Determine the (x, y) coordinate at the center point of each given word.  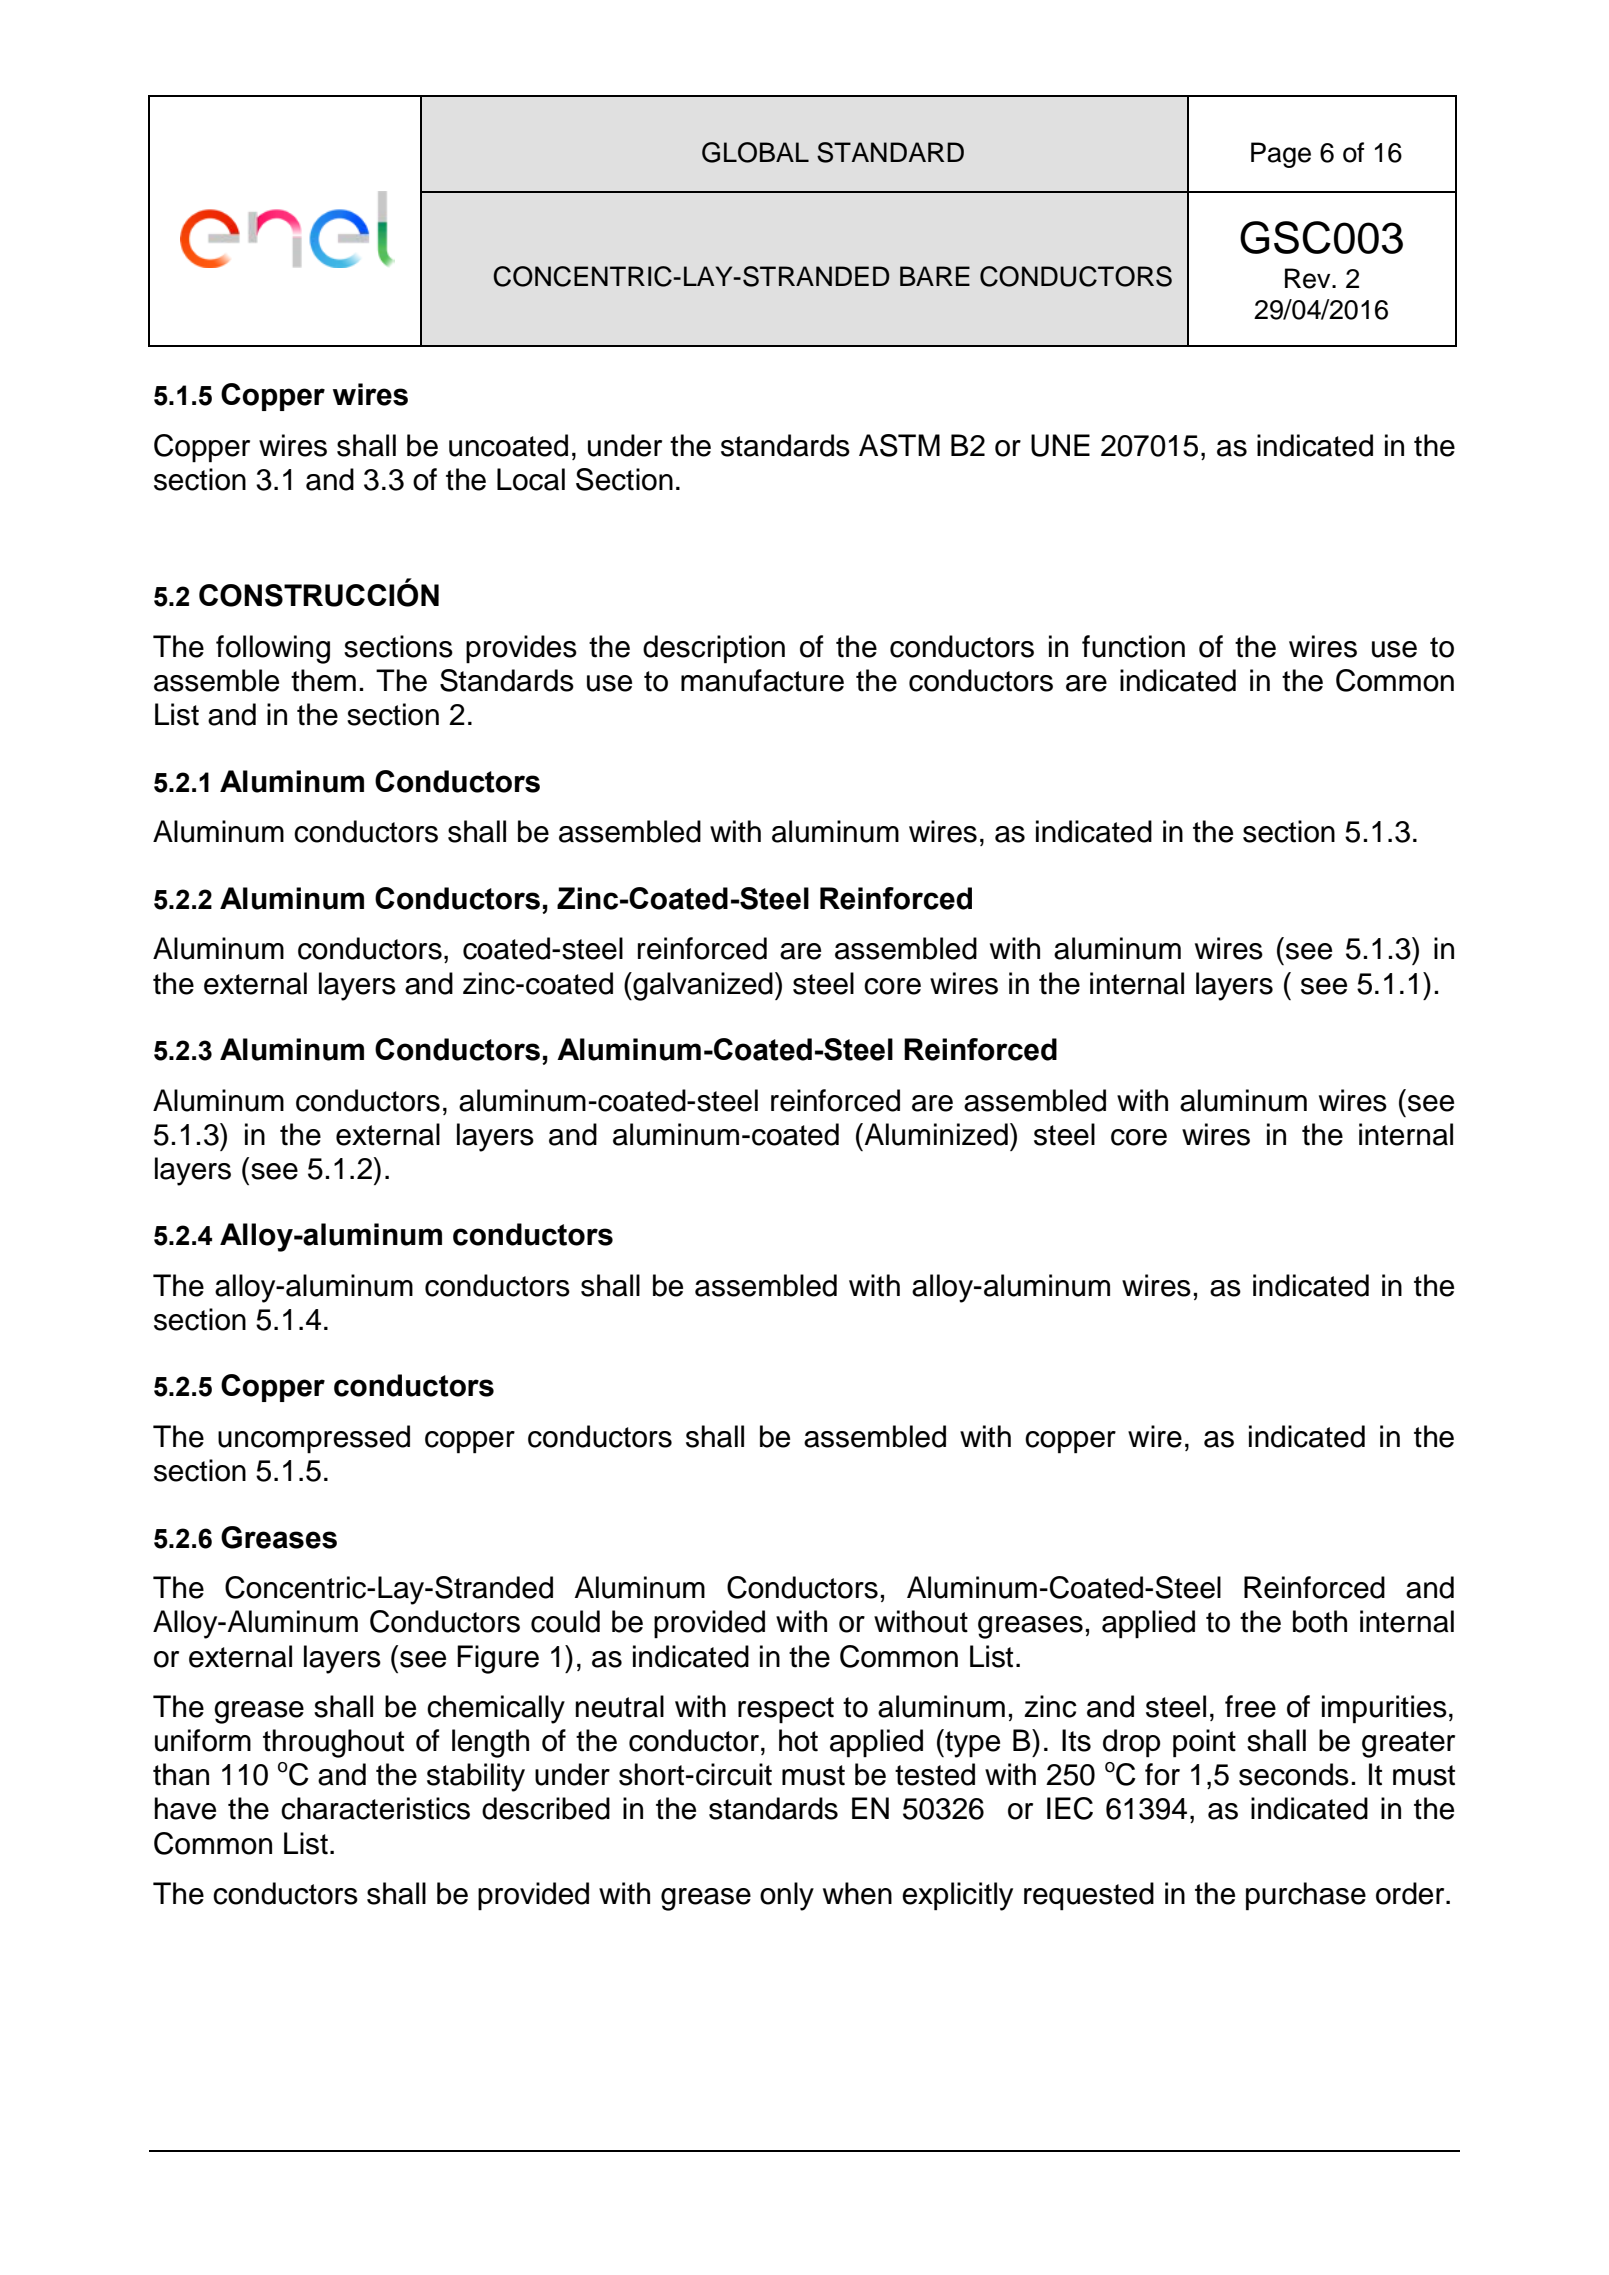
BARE (935, 276)
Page (1281, 155)
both (1320, 1621)
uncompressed (314, 1439)
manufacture (762, 680)
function (1133, 646)
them (323, 680)
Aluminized (935, 1134)
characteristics (375, 1808)
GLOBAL (755, 152)
